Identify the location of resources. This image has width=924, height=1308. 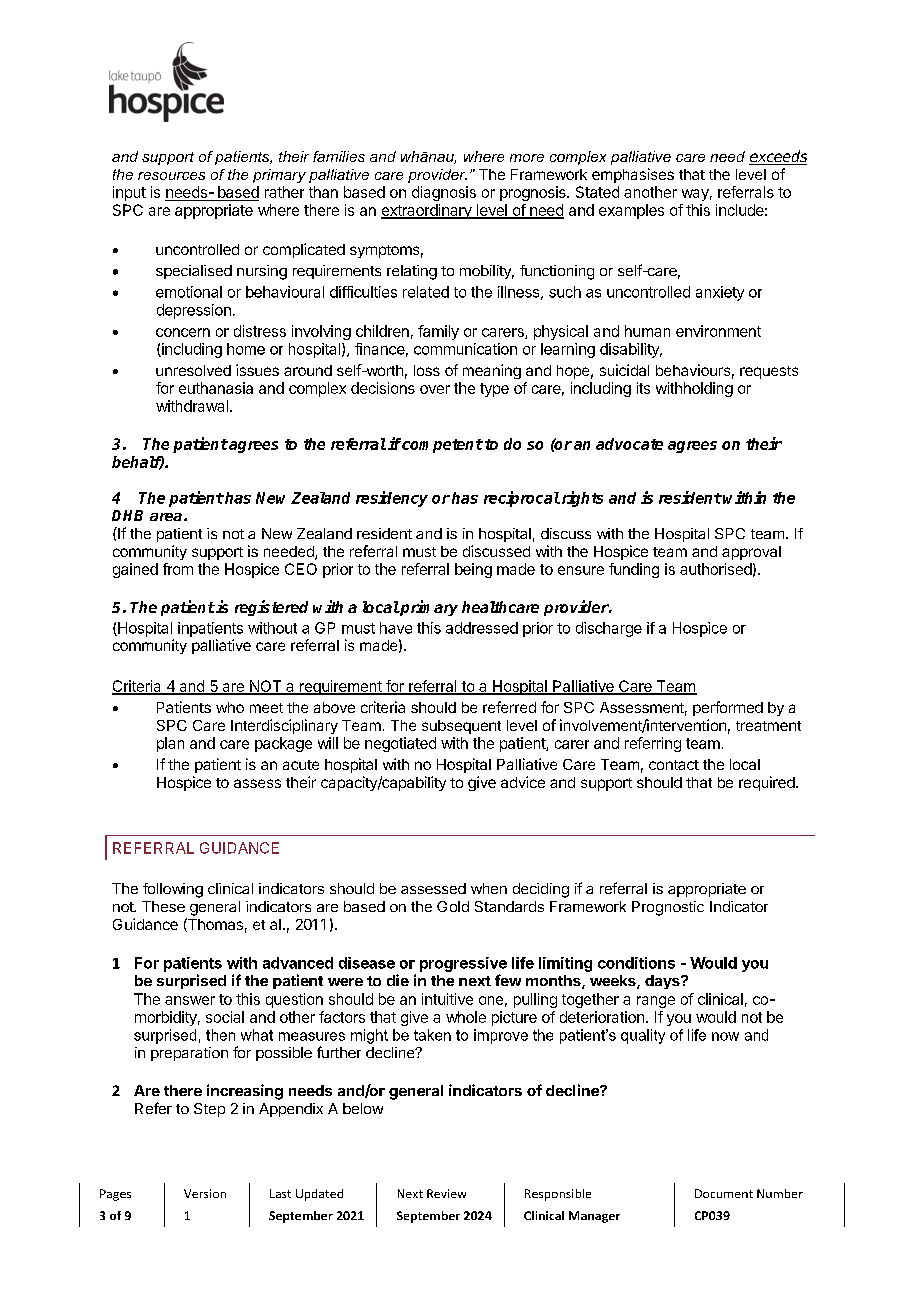
(171, 176).
